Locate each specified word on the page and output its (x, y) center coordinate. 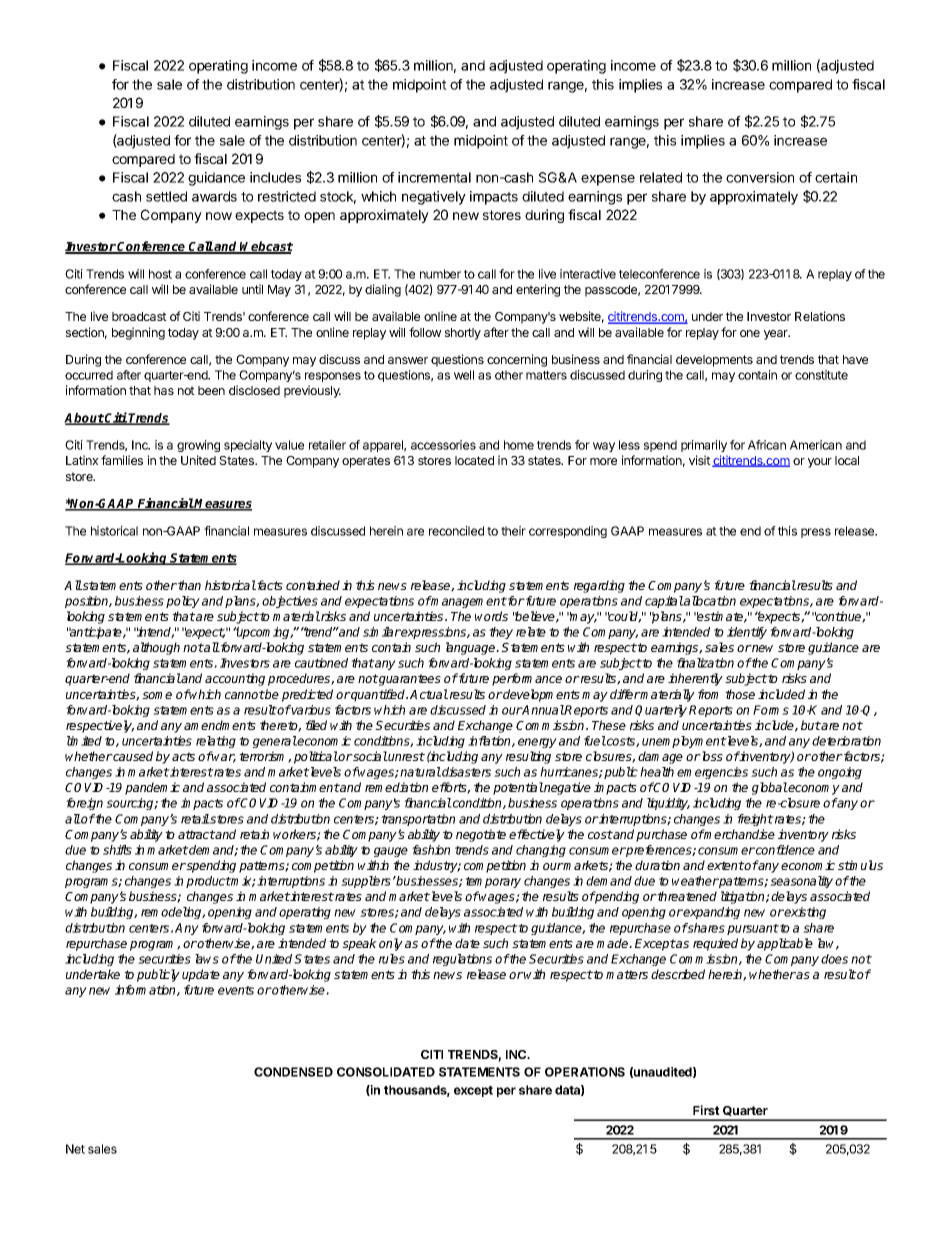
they (501, 633)
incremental (434, 177)
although (156, 648)
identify (747, 633)
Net (75, 1149)
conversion (760, 177)
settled (166, 196)
